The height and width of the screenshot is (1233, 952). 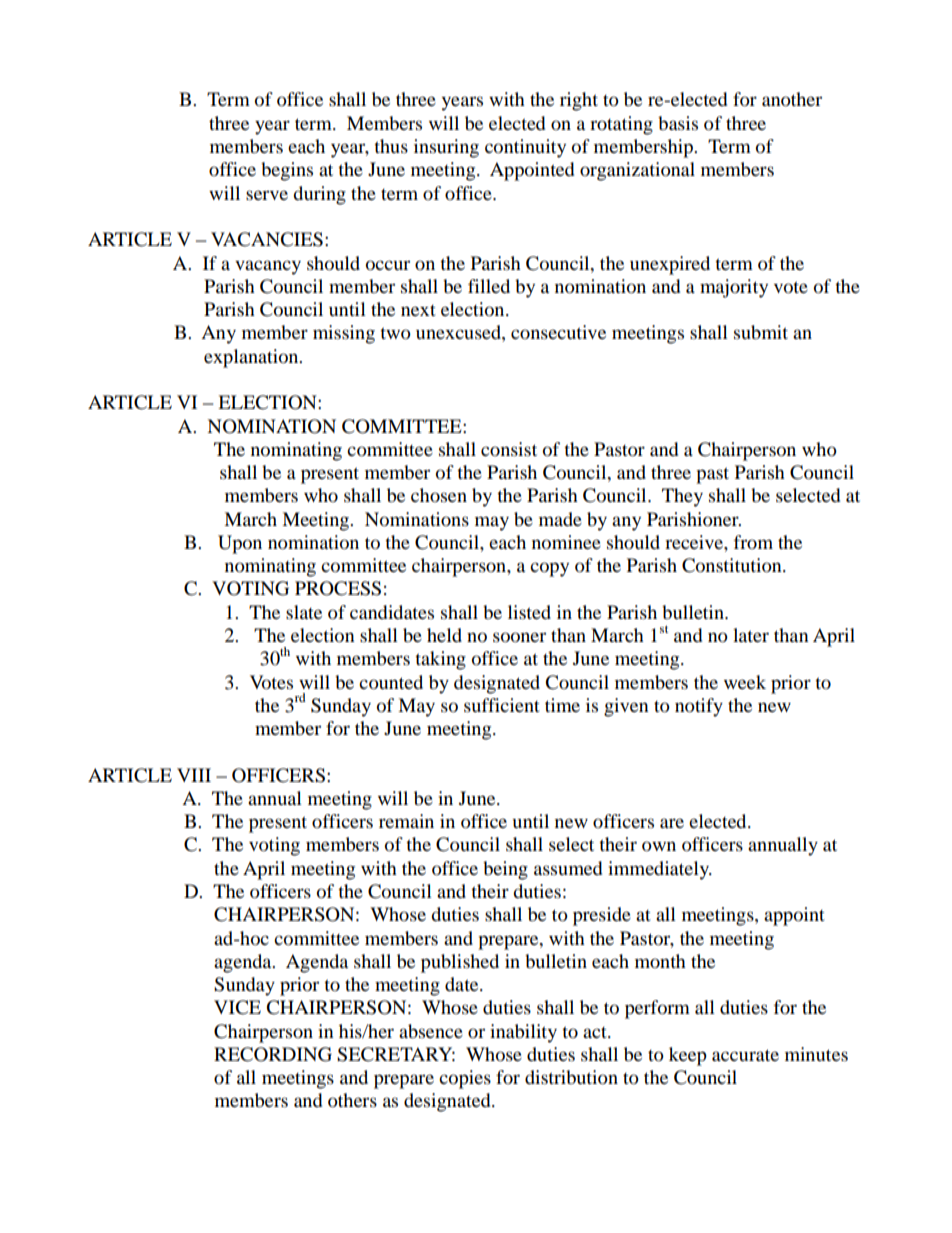 I want to click on slate, so click(x=304, y=612).
